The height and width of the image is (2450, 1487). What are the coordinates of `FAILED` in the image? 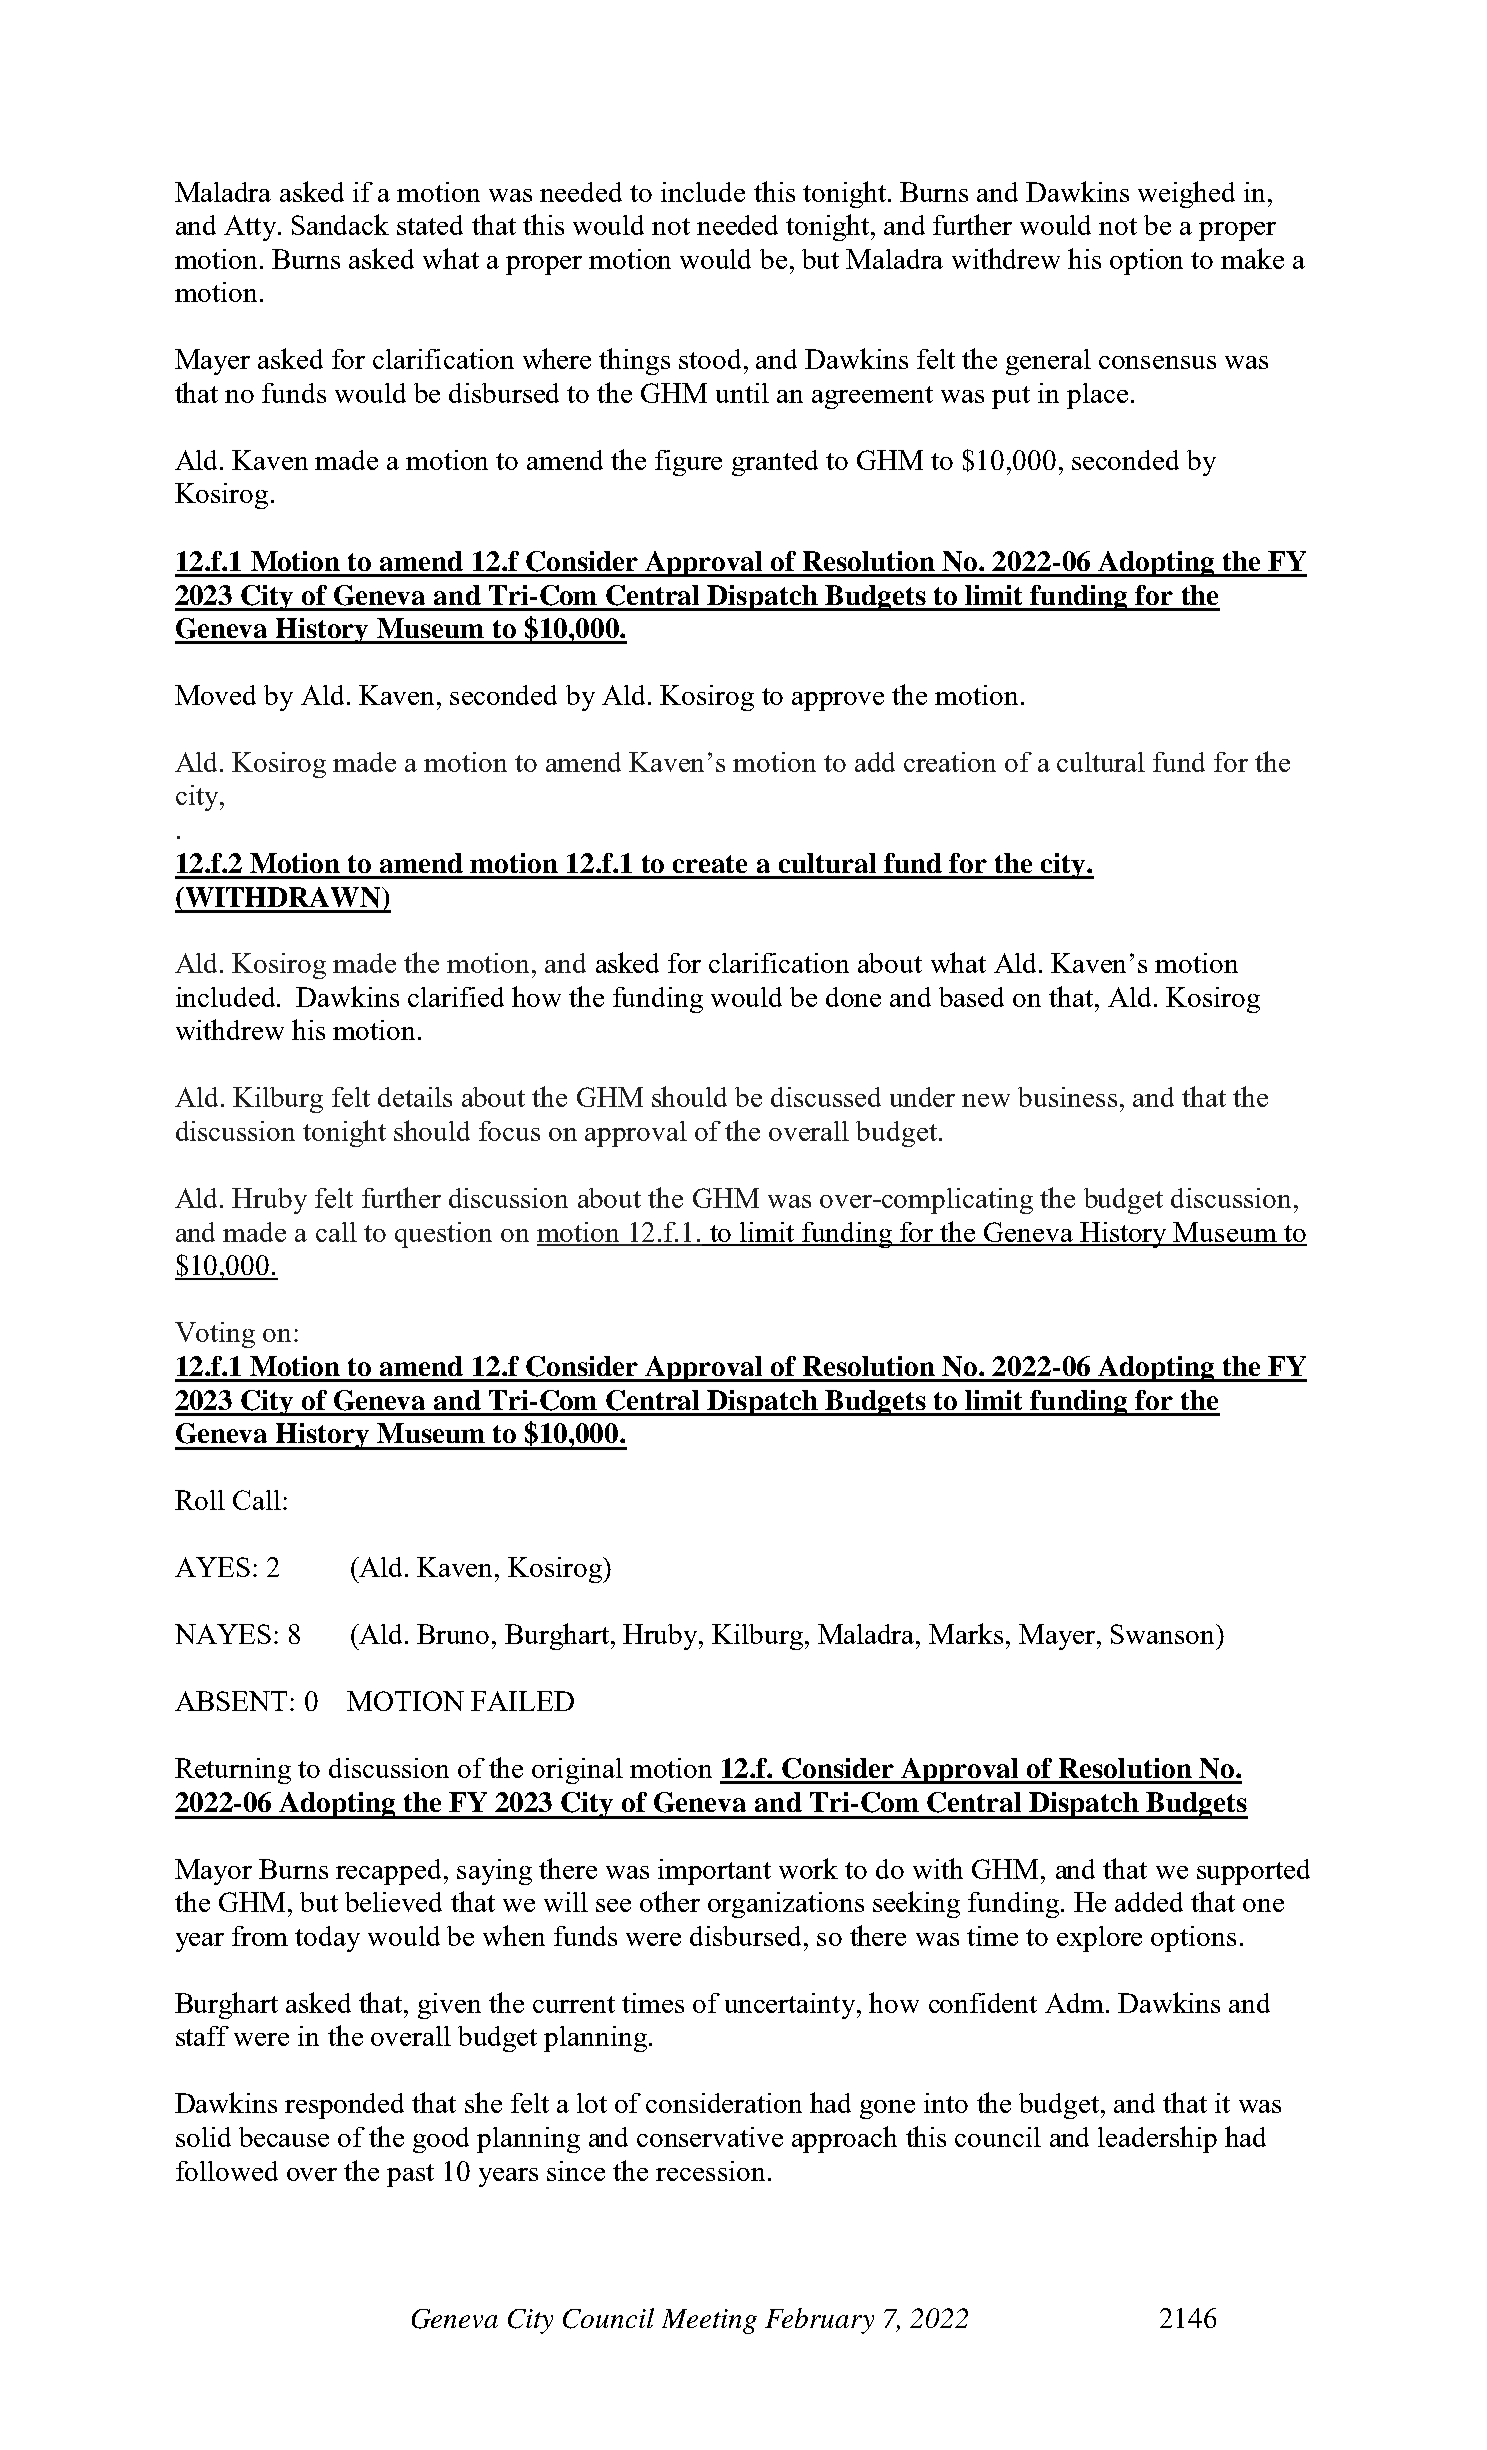 It's located at (522, 1701).
